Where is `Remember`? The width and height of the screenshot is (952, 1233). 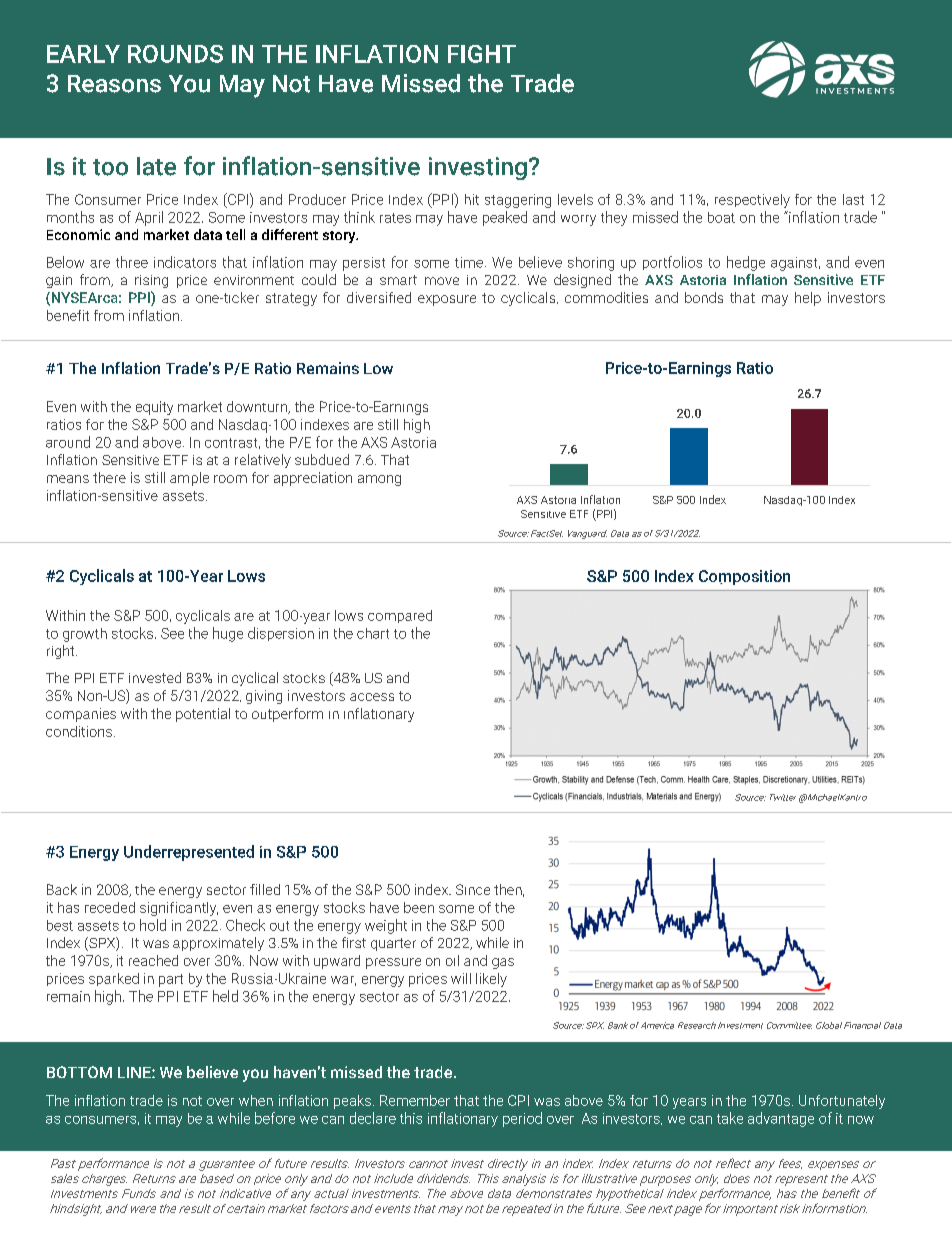 Remember is located at coordinates (415, 1100).
